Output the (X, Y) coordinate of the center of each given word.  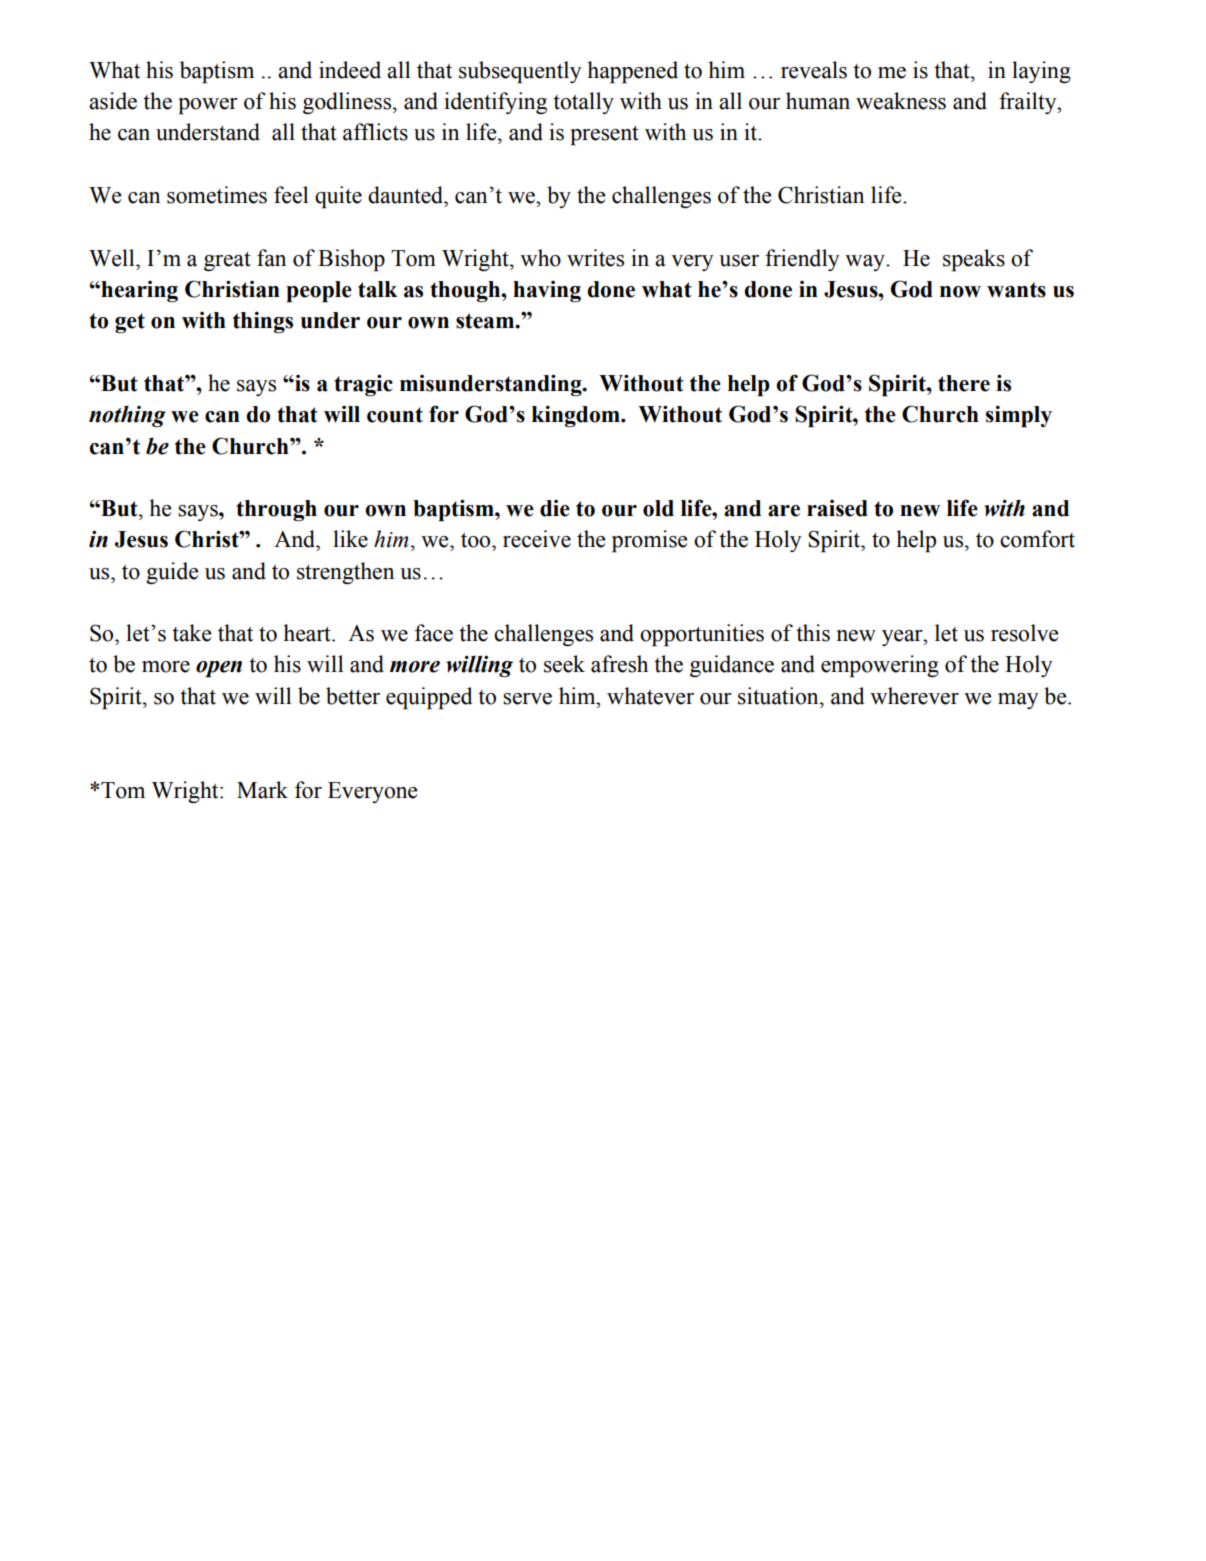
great (227, 261)
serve (527, 699)
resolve (1025, 633)
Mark (262, 790)
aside (113, 101)
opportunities (702, 635)
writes (595, 258)
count (395, 415)
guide (172, 573)
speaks (974, 260)
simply (1019, 416)
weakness (901, 101)
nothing (127, 416)
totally (583, 103)
